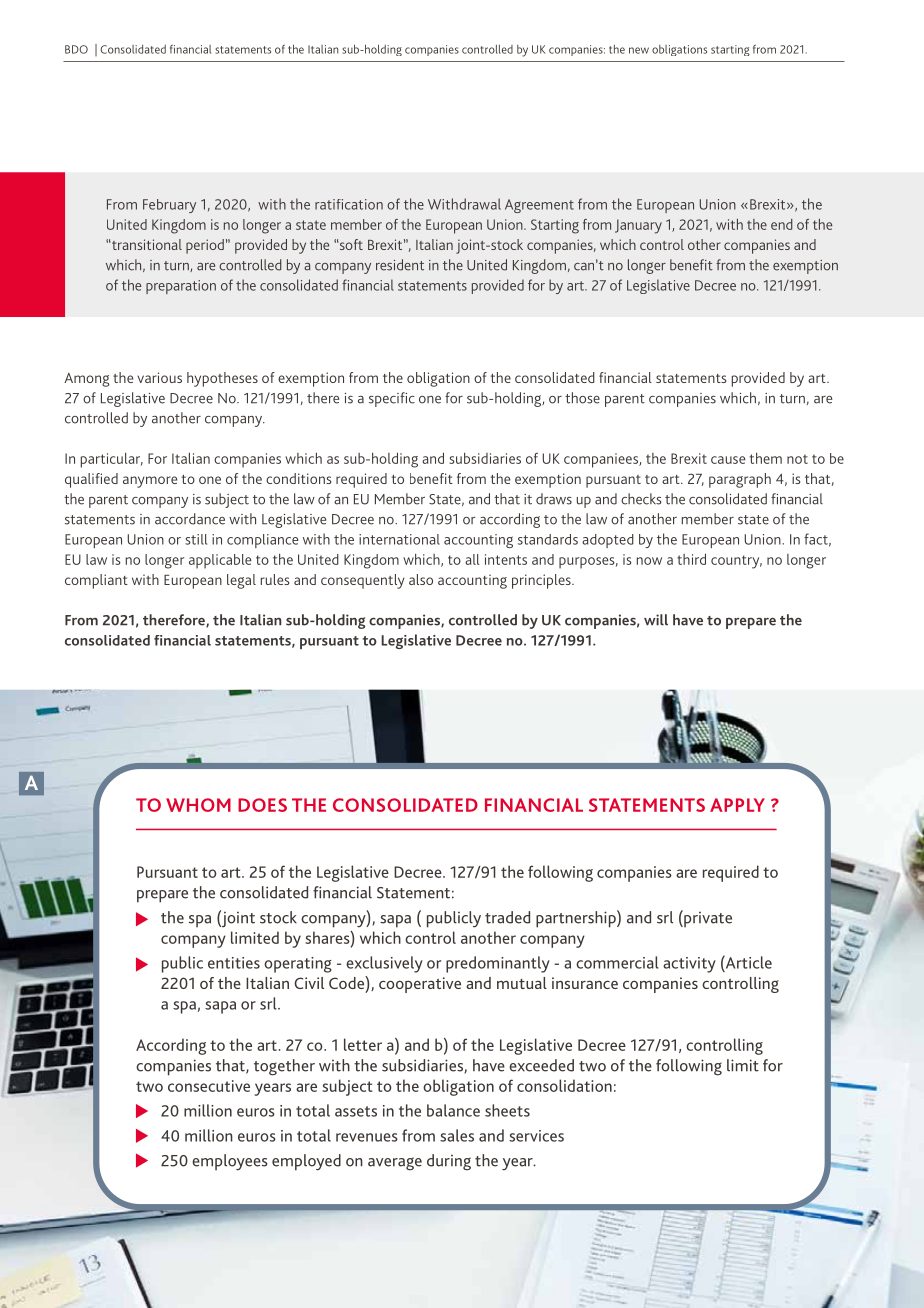 This screenshot has height=1308, width=924. I want to click on new, so click(639, 50).
